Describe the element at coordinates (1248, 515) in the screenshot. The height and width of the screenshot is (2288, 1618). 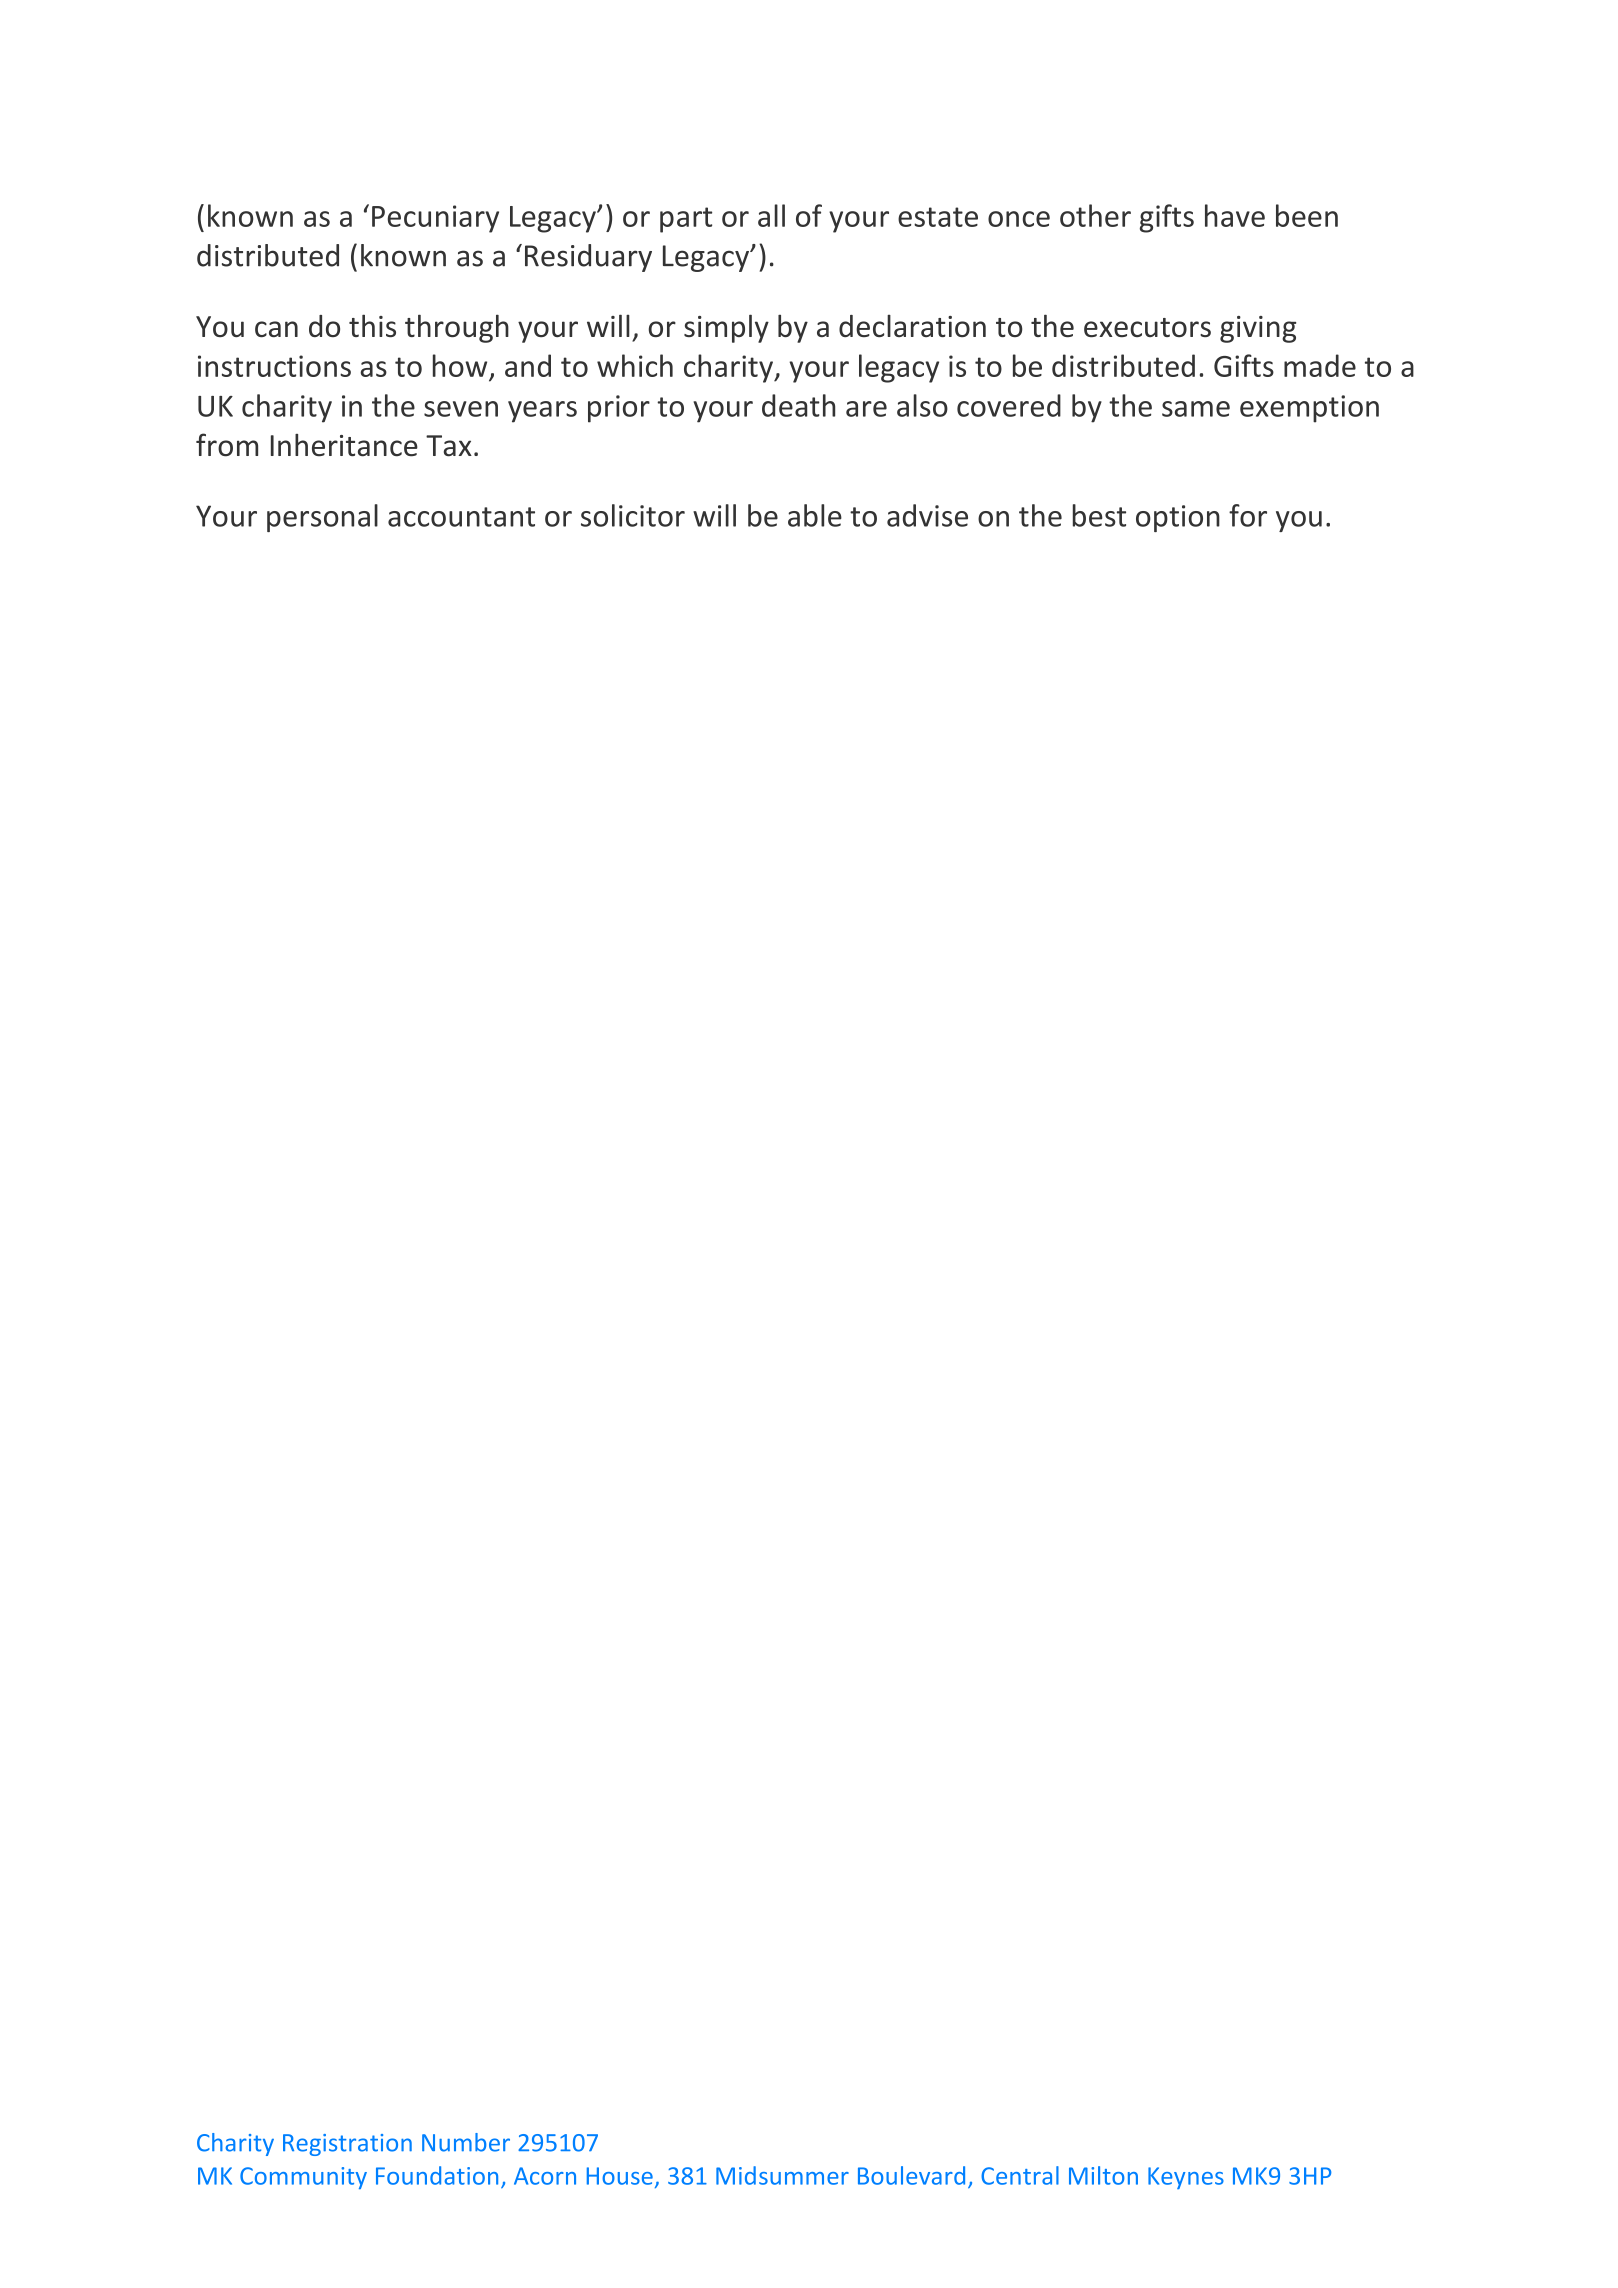
I see `for` at that location.
